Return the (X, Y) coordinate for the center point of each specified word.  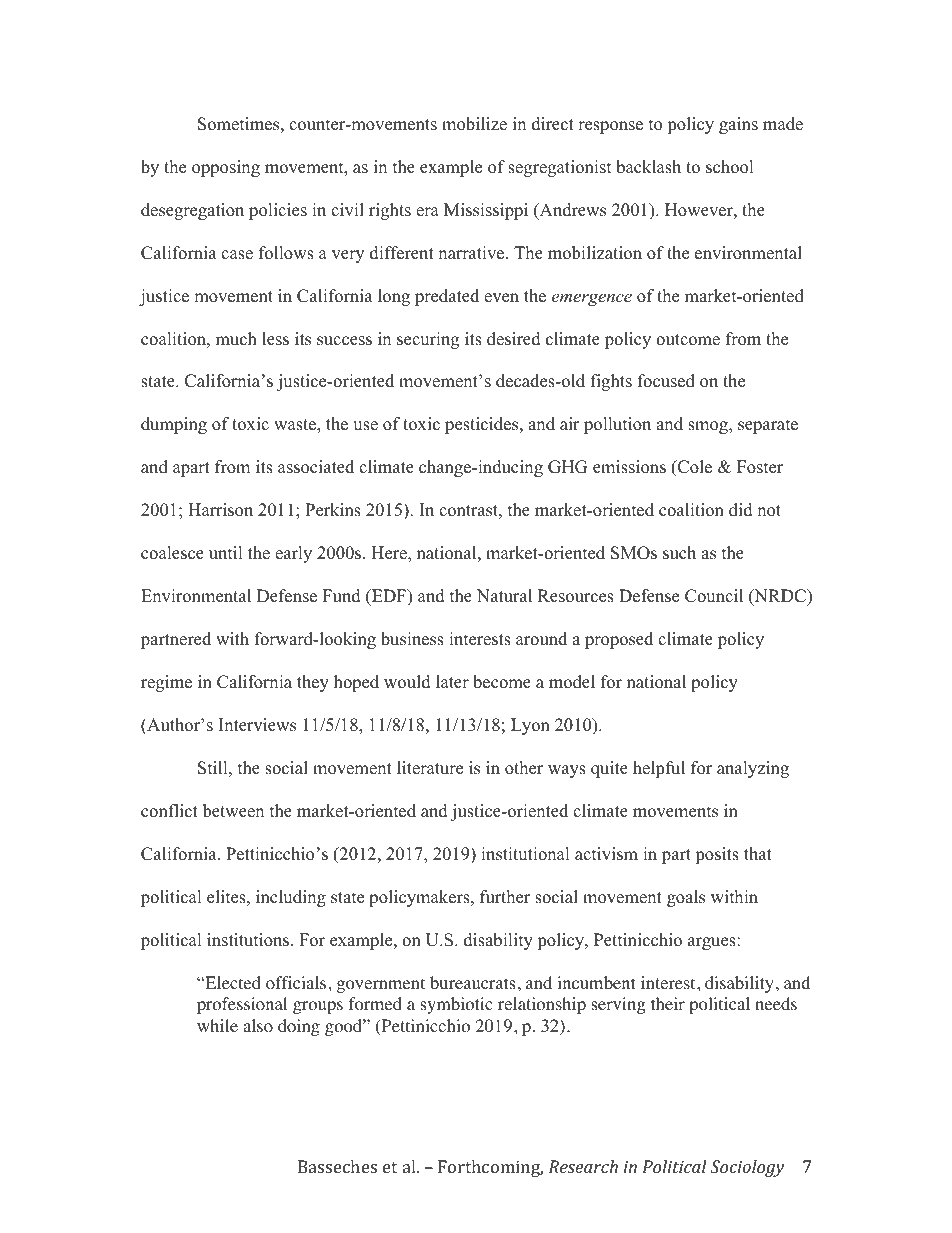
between (233, 811)
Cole (694, 468)
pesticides (483, 425)
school (730, 167)
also (258, 1026)
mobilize (474, 124)
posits (717, 855)
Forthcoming (490, 1168)
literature (430, 768)
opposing (226, 168)
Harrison (220, 510)
